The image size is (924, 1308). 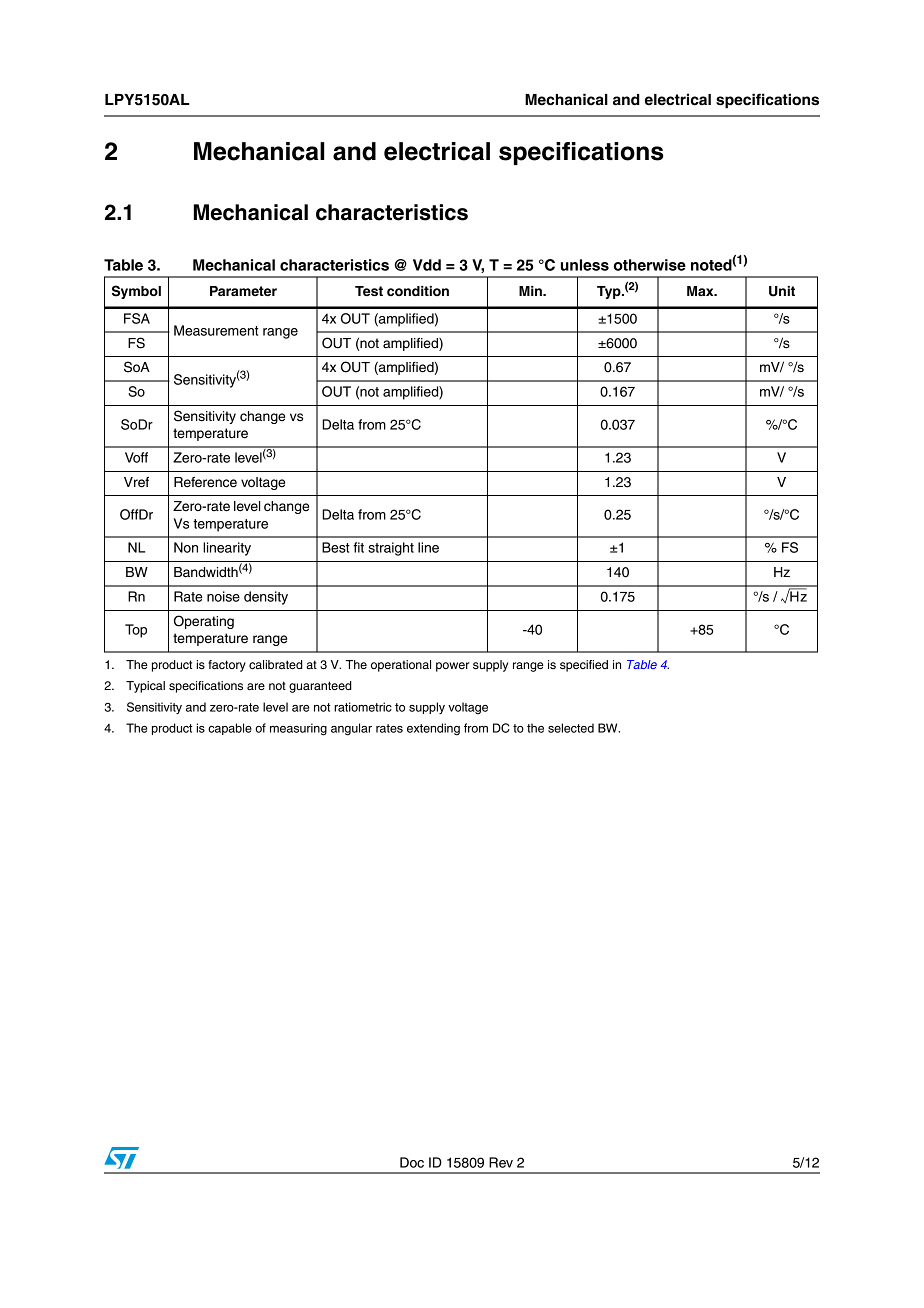 What do you see at coordinates (391, 549) in the screenshot?
I see `straight` at bounding box center [391, 549].
